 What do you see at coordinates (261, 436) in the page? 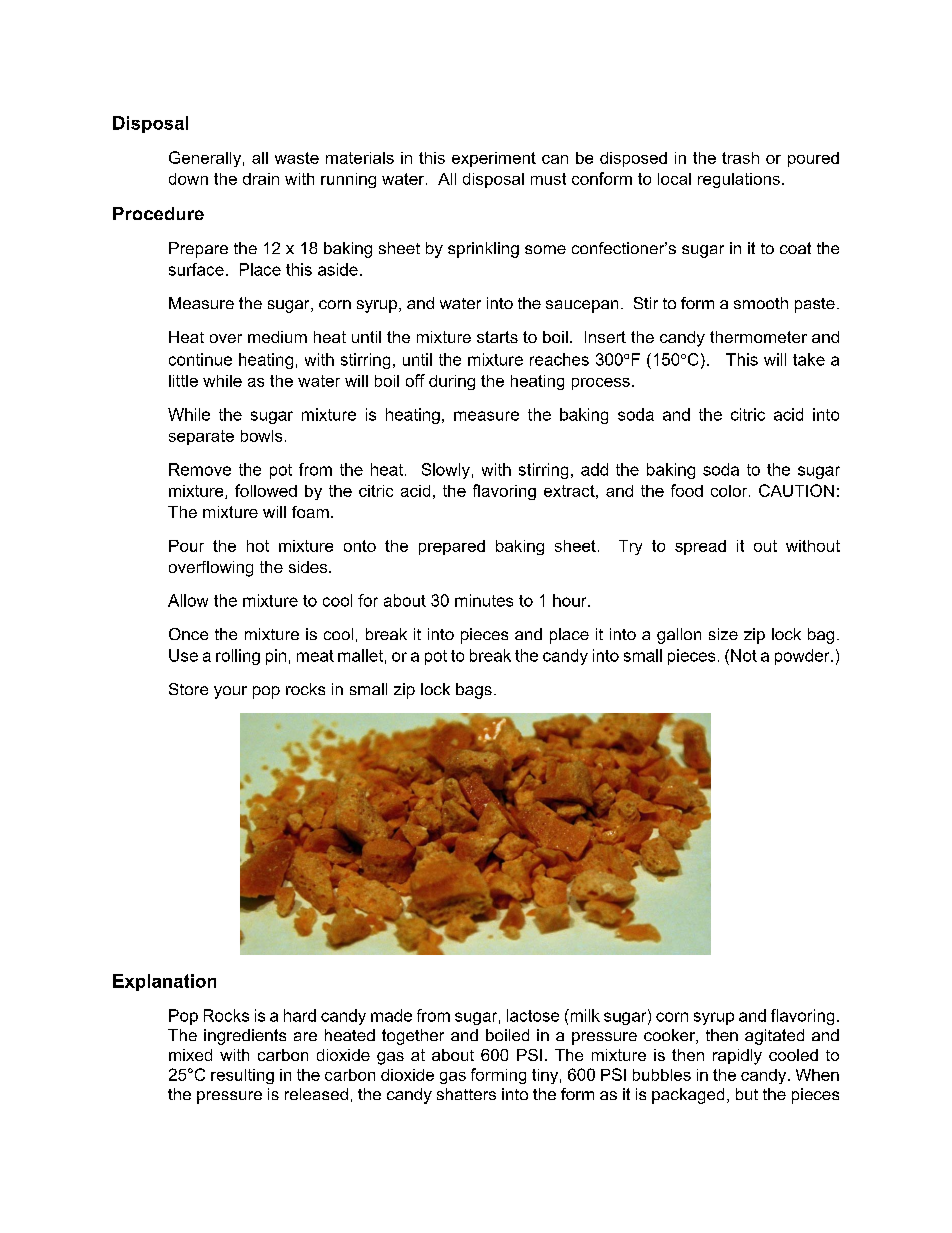
I see `bowls` at bounding box center [261, 436].
